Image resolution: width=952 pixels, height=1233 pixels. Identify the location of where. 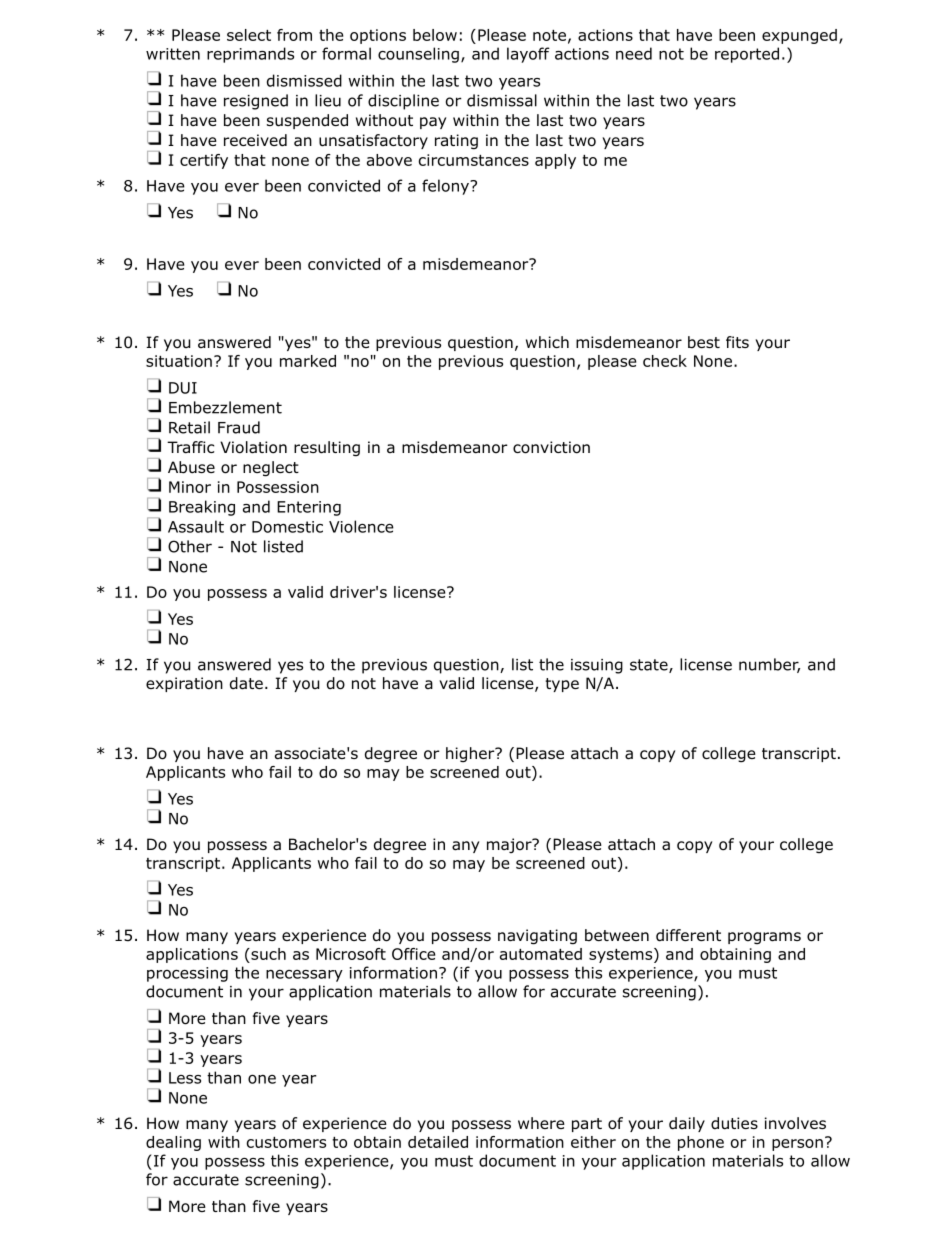
(541, 1123).
